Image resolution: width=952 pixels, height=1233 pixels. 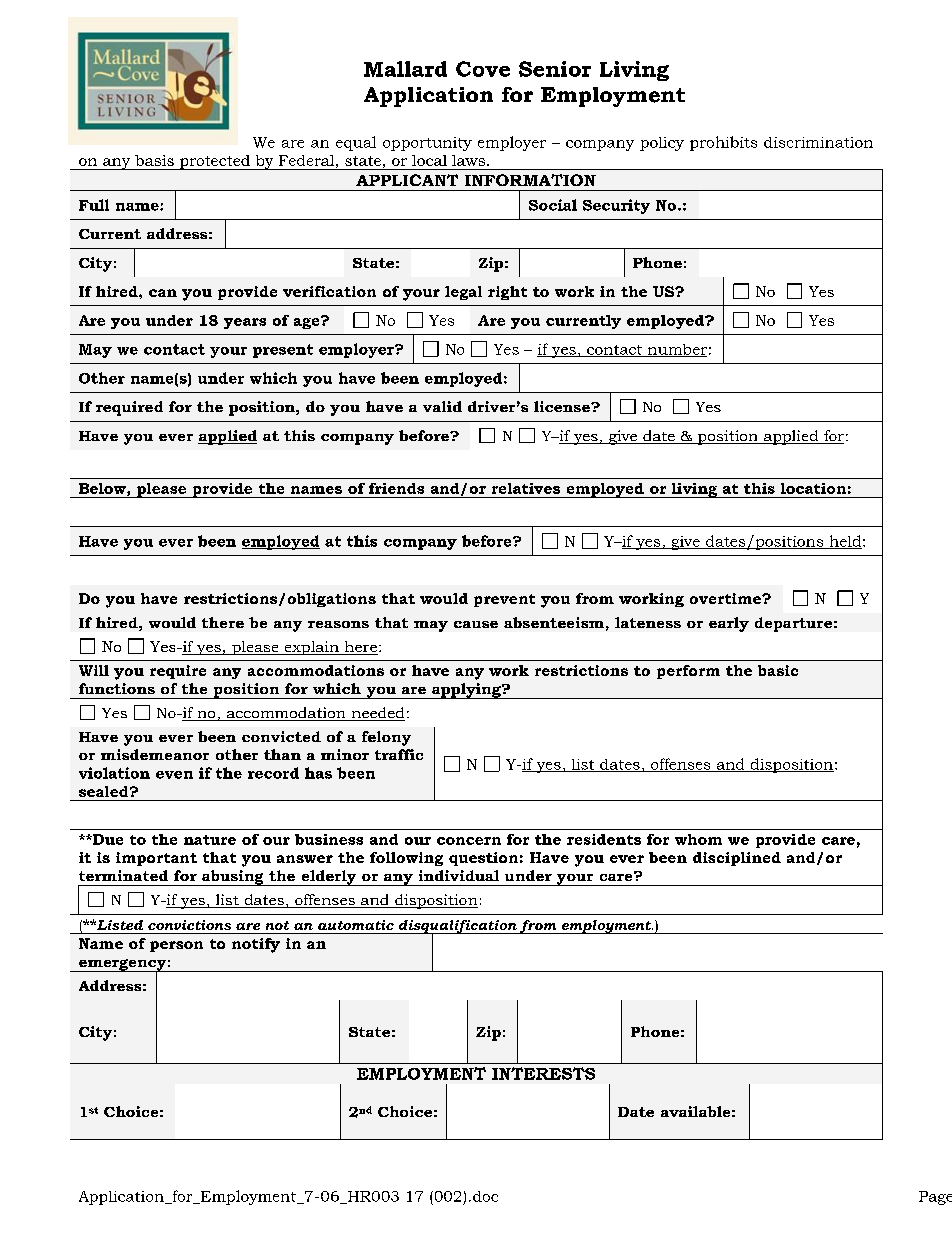 What do you see at coordinates (737, 859) in the screenshot?
I see `disciplined` at bounding box center [737, 859].
